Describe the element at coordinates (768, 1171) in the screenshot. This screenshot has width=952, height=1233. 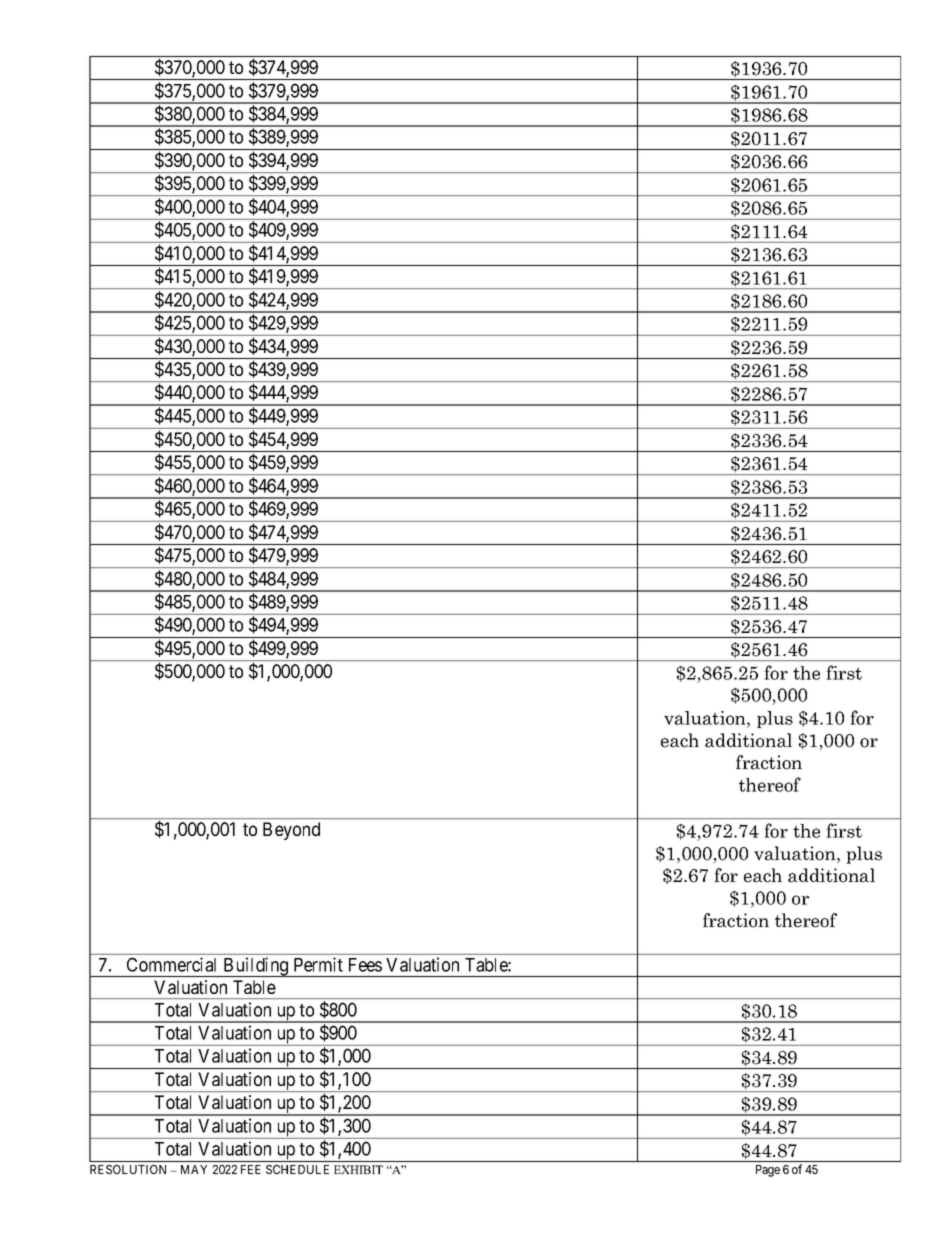
I see `Page` at that location.
